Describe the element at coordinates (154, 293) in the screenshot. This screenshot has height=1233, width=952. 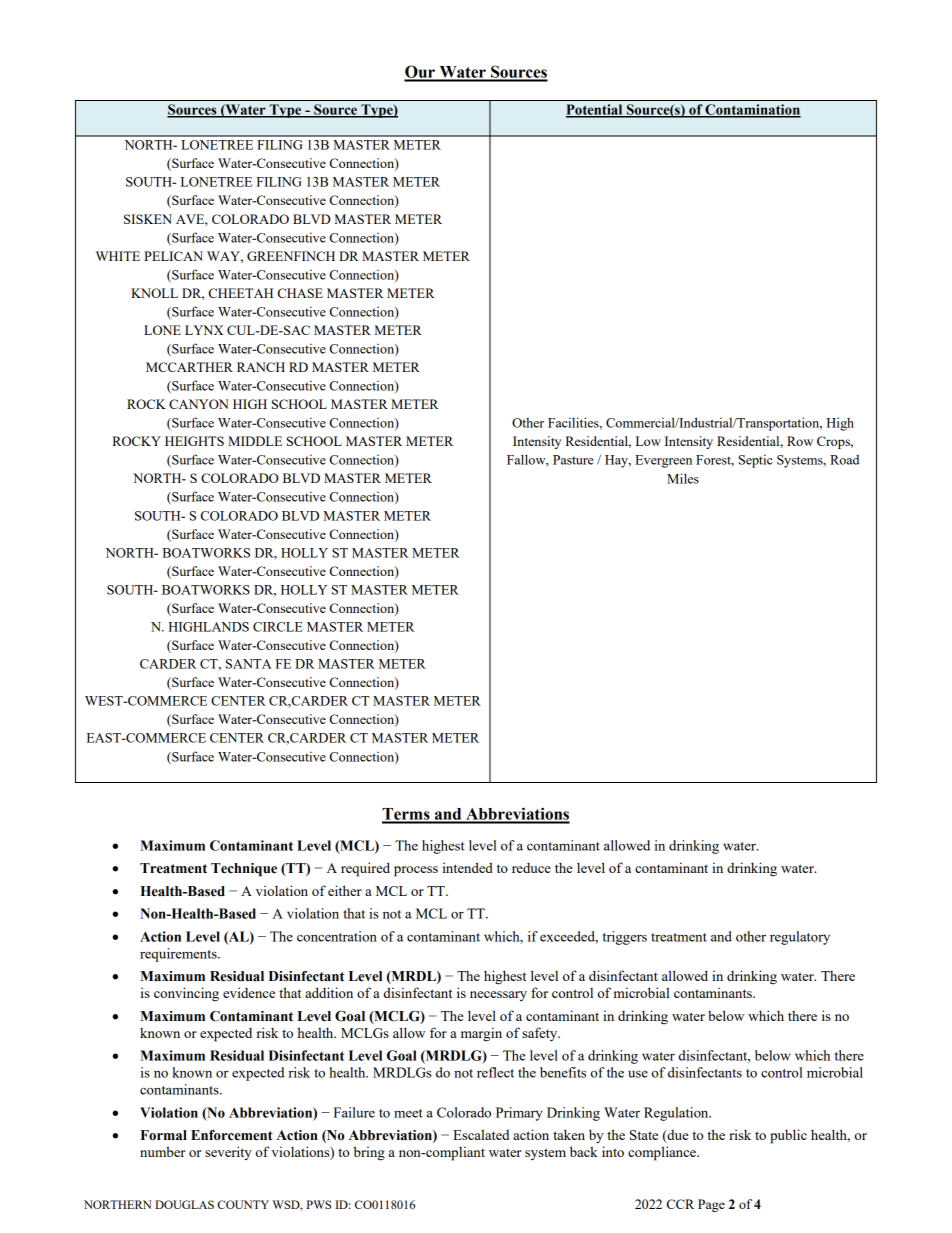
I see `KNOLL` at that location.
